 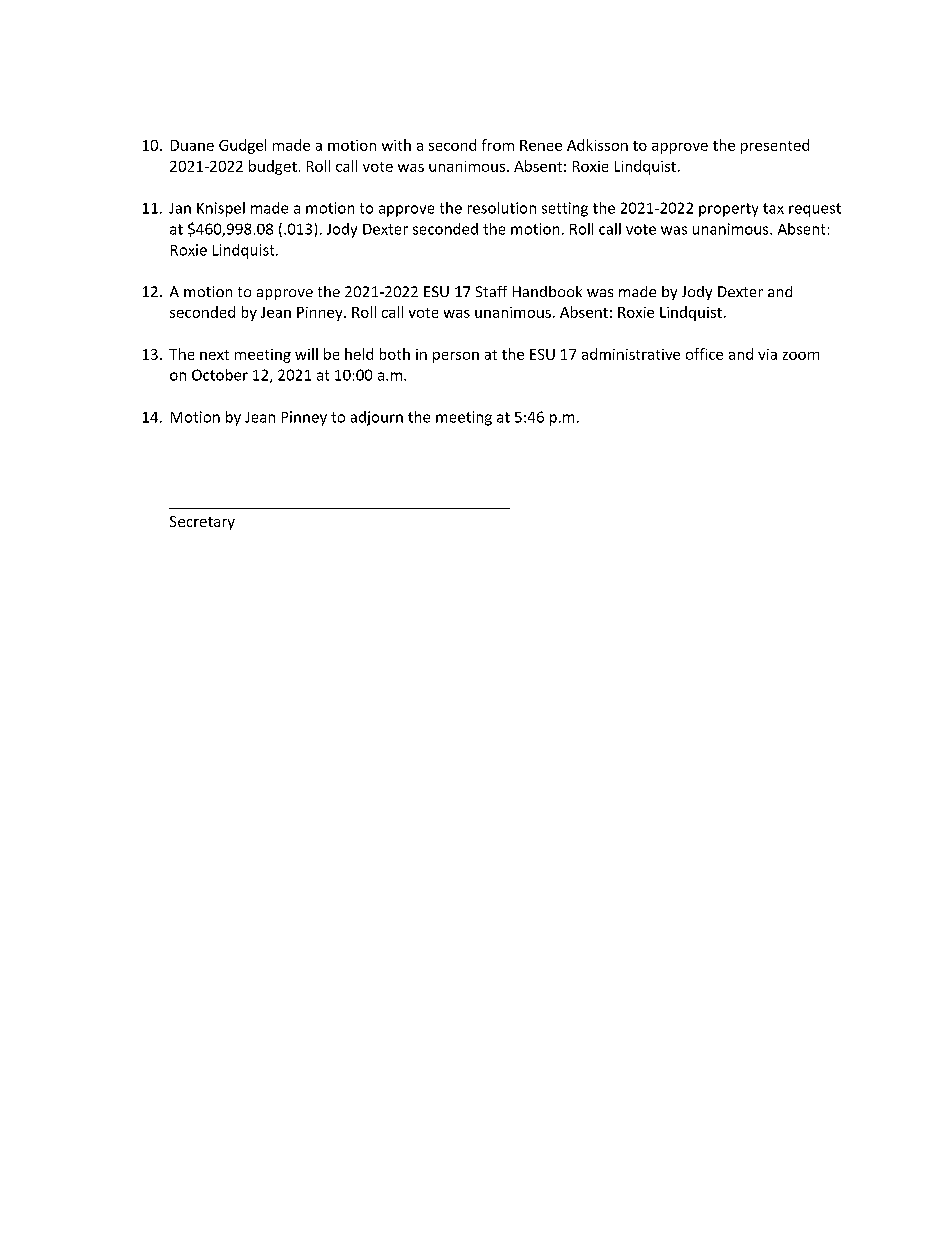 I want to click on from, so click(x=498, y=145).
